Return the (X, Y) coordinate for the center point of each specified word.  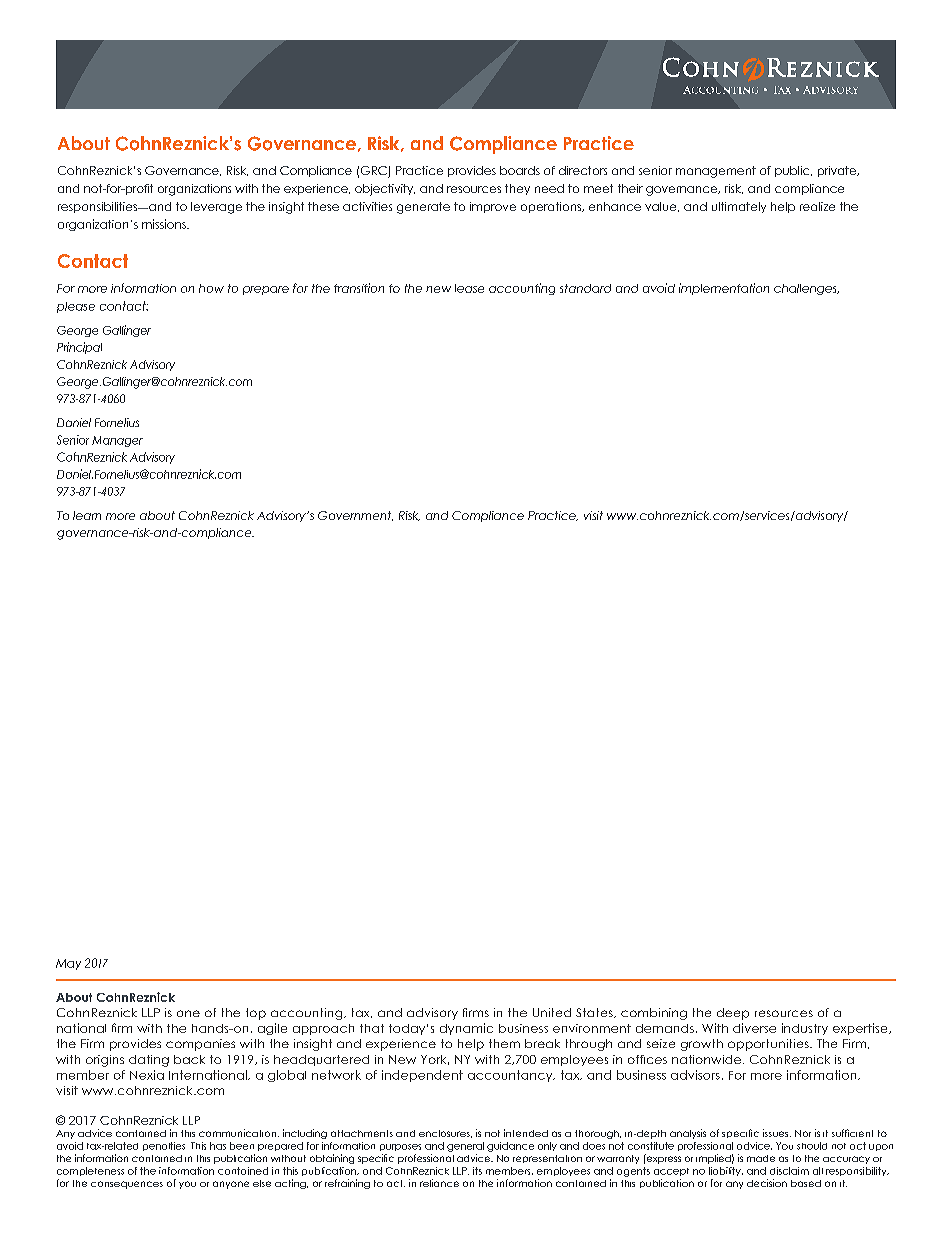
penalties (164, 1146)
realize (817, 206)
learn (87, 515)
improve (493, 207)
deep (733, 1014)
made (761, 1158)
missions (165, 224)
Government (355, 516)
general (465, 1147)
